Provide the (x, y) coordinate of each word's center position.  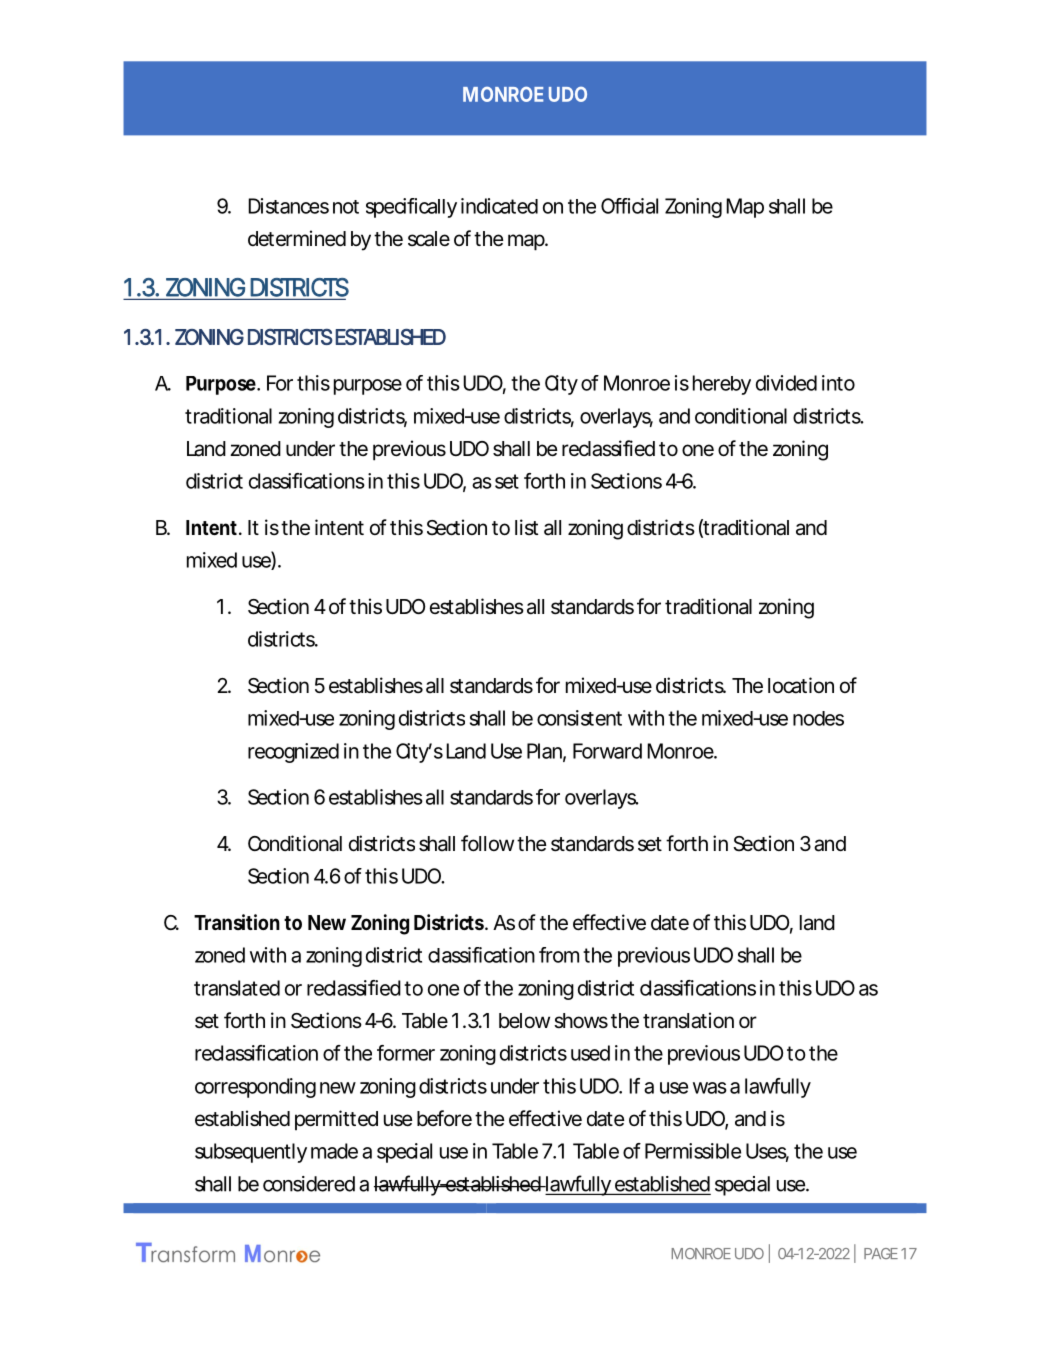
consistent (579, 718)
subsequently (251, 1153)
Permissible (693, 1151)
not (346, 207)
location (801, 685)
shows (581, 1020)
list (526, 527)
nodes (818, 718)
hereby (722, 385)
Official (629, 206)
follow (487, 843)
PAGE (881, 1253)
